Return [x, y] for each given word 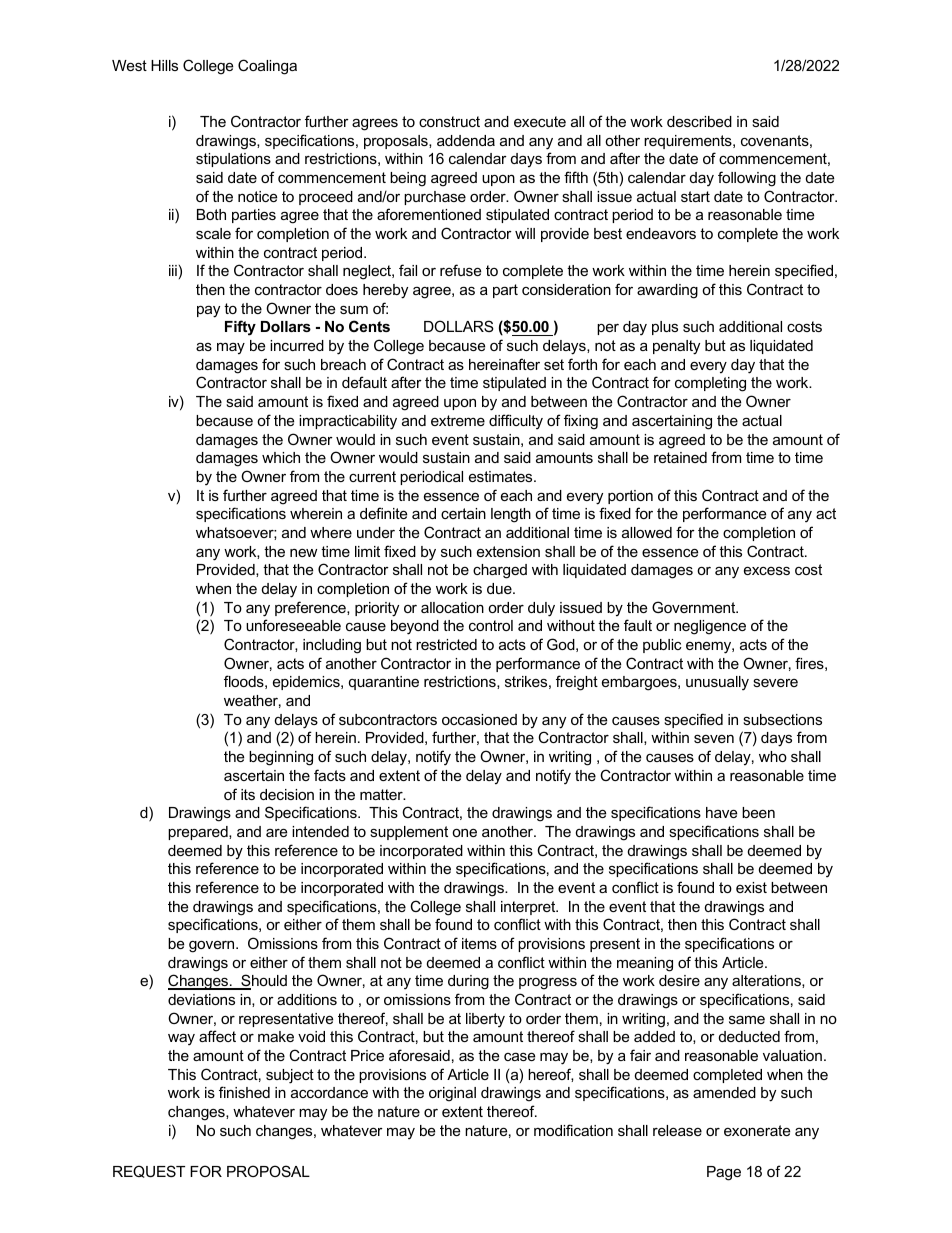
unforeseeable [293, 625]
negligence [710, 627]
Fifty [240, 328]
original [452, 1094]
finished [244, 1092]
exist [751, 887]
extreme [458, 420]
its [248, 794]
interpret [529, 908]
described [699, 121]
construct [449, 121]
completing [710, 384]
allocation [452, 607]
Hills [164, 65]
